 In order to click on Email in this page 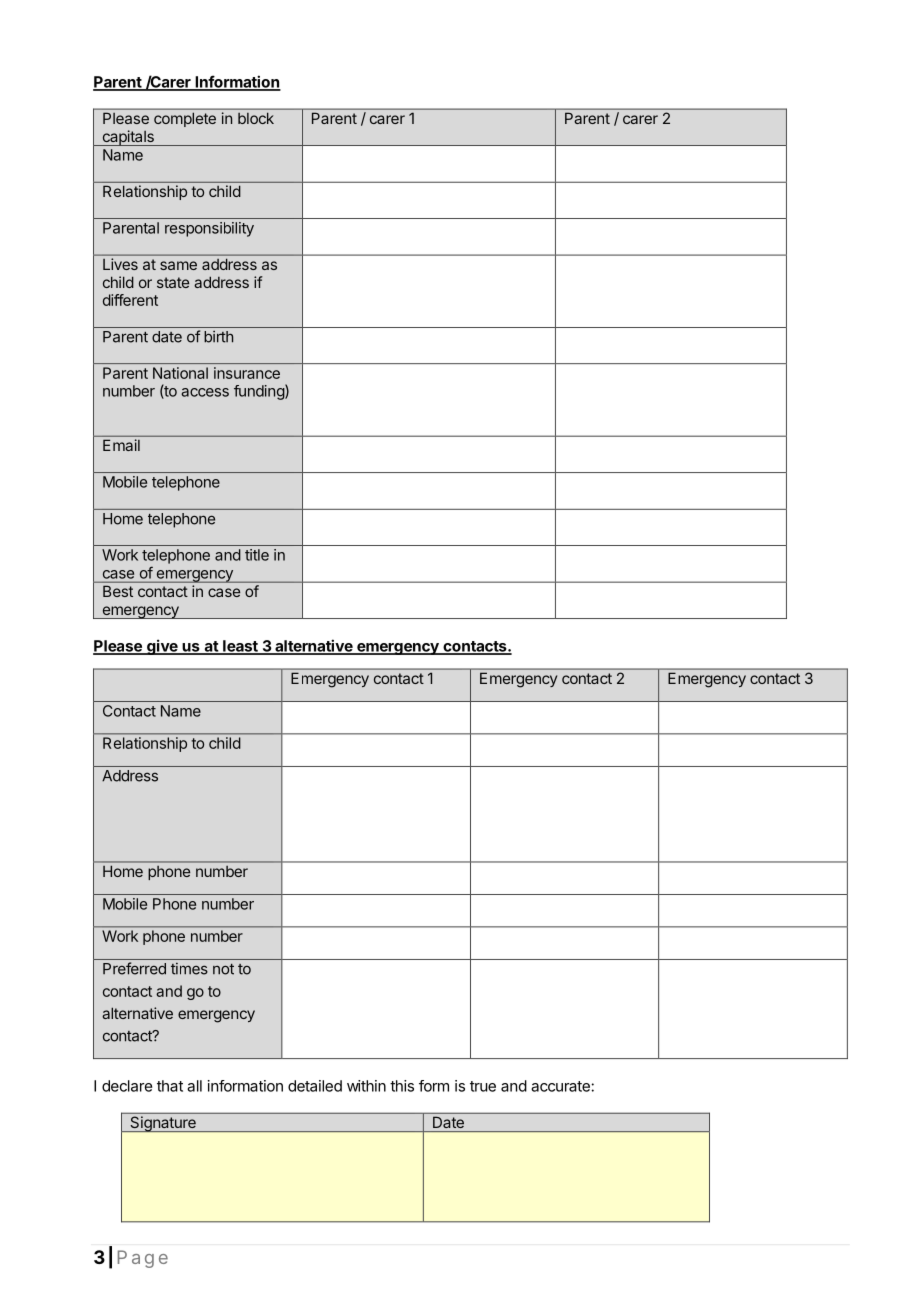, I will do `click(121, 445)`.
